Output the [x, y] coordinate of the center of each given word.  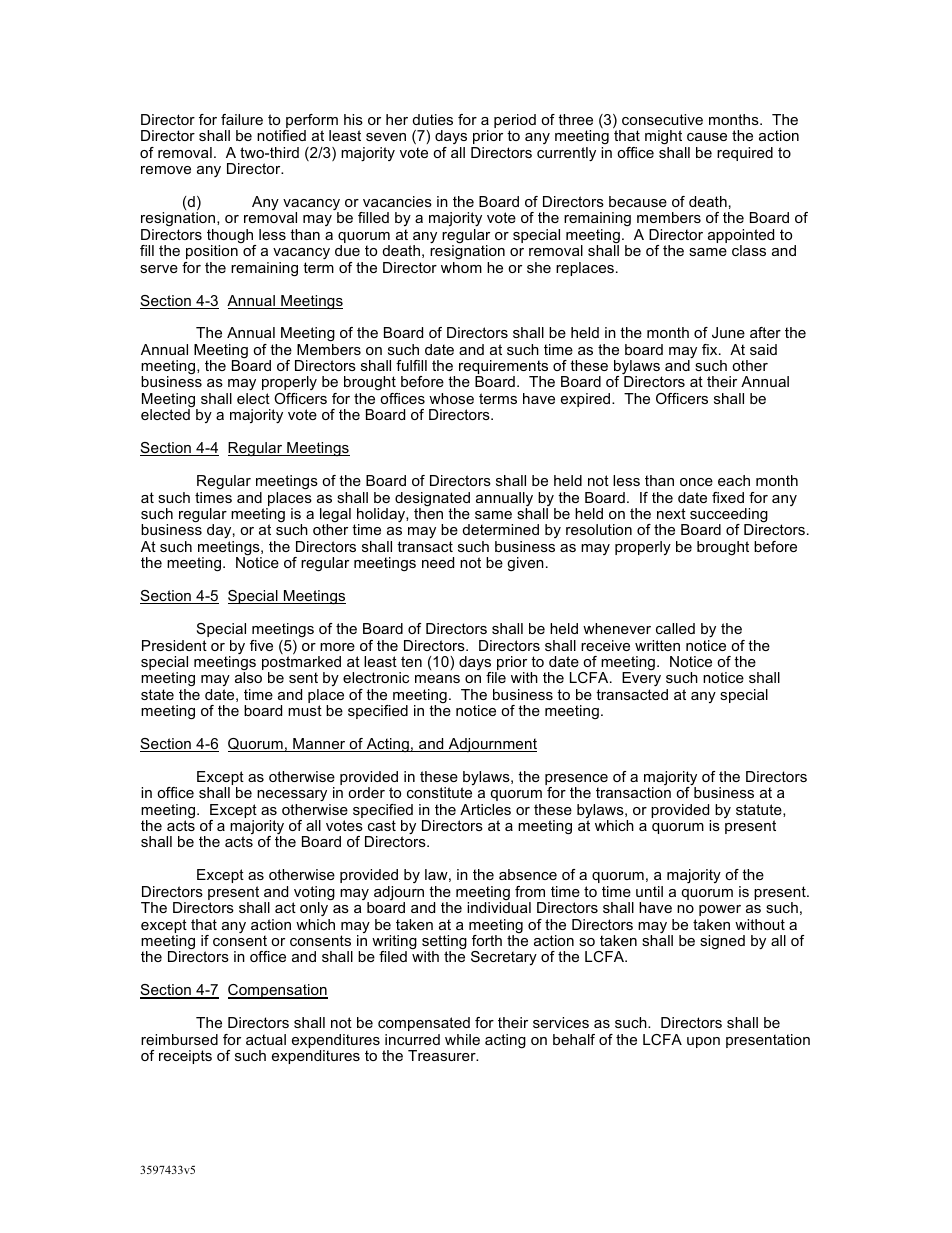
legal [335, 516]
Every [641, 681]
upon [703, 1042]
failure [242, 119]
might [663, 137]
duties [433, 119]
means [437, 679]
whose [451, 398]
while [462, 1039]
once [696, 482]
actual [266, 1039]
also [248, 677]
